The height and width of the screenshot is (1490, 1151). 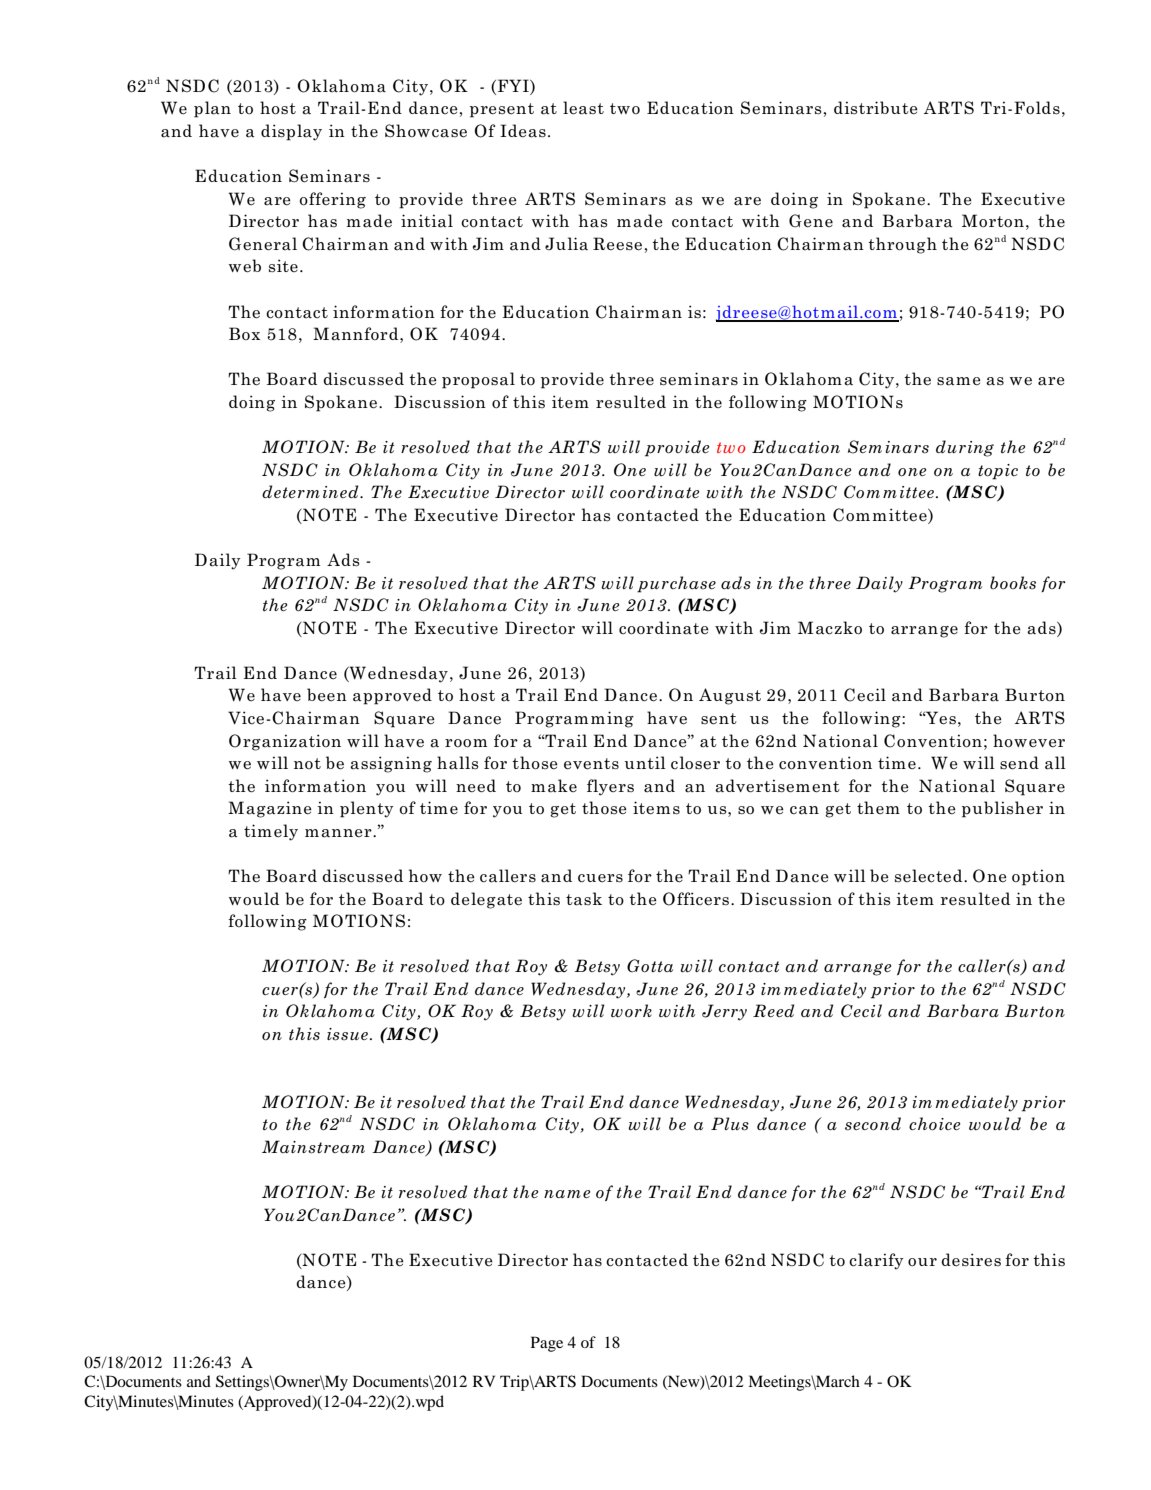 I want to click on proposal, so click(x=478, y=380).
